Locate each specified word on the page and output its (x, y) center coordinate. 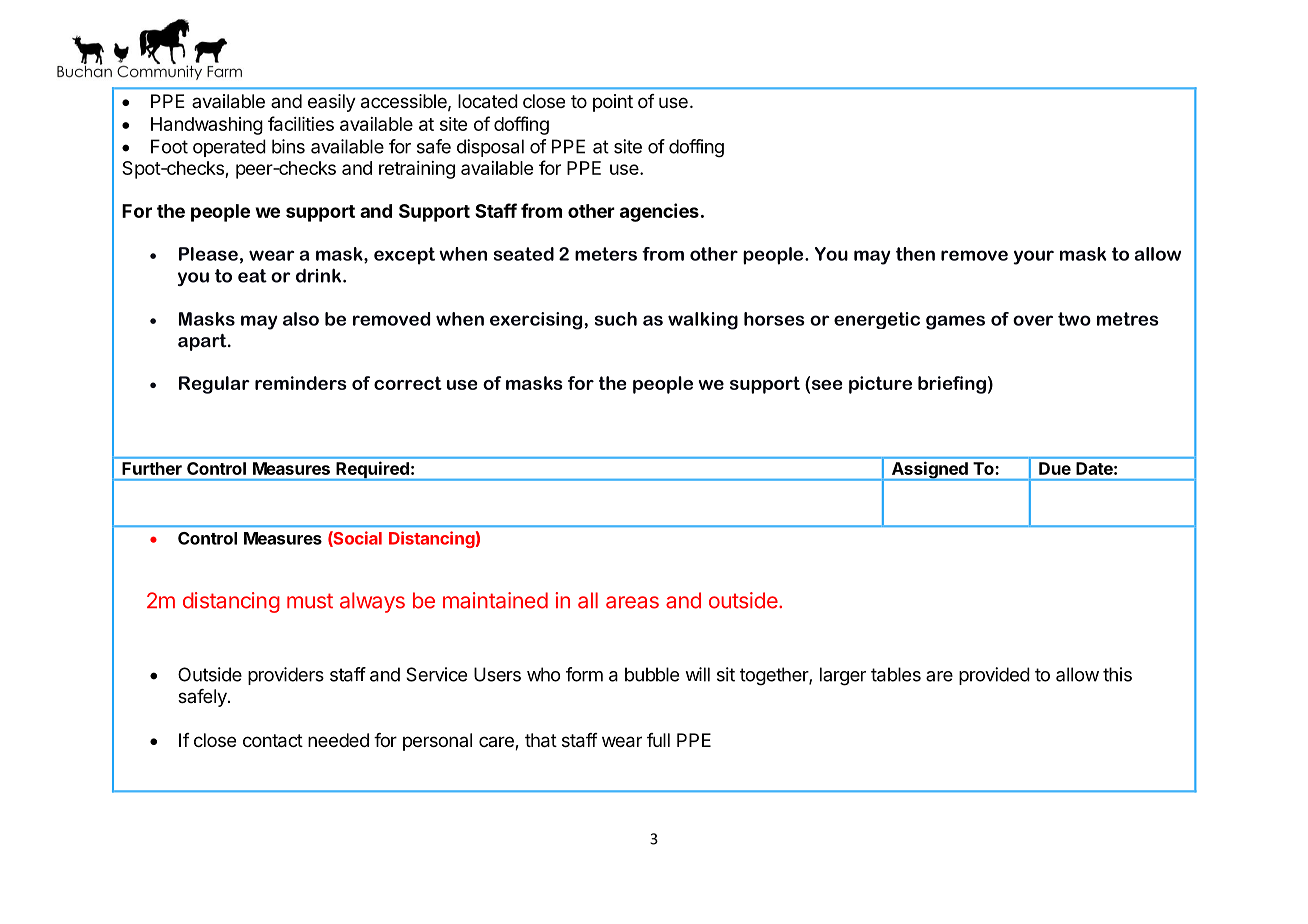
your (1033, 257)
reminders (301, 383)
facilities (301, 123)
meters (606, 254)
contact (273, 741)
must (310, 601)
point (613, 103)
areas (632, 602)
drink (318, 275)
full (658, 740)
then (915, 254)
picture (880, 385)
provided (994, 676)
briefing (952, 385)
